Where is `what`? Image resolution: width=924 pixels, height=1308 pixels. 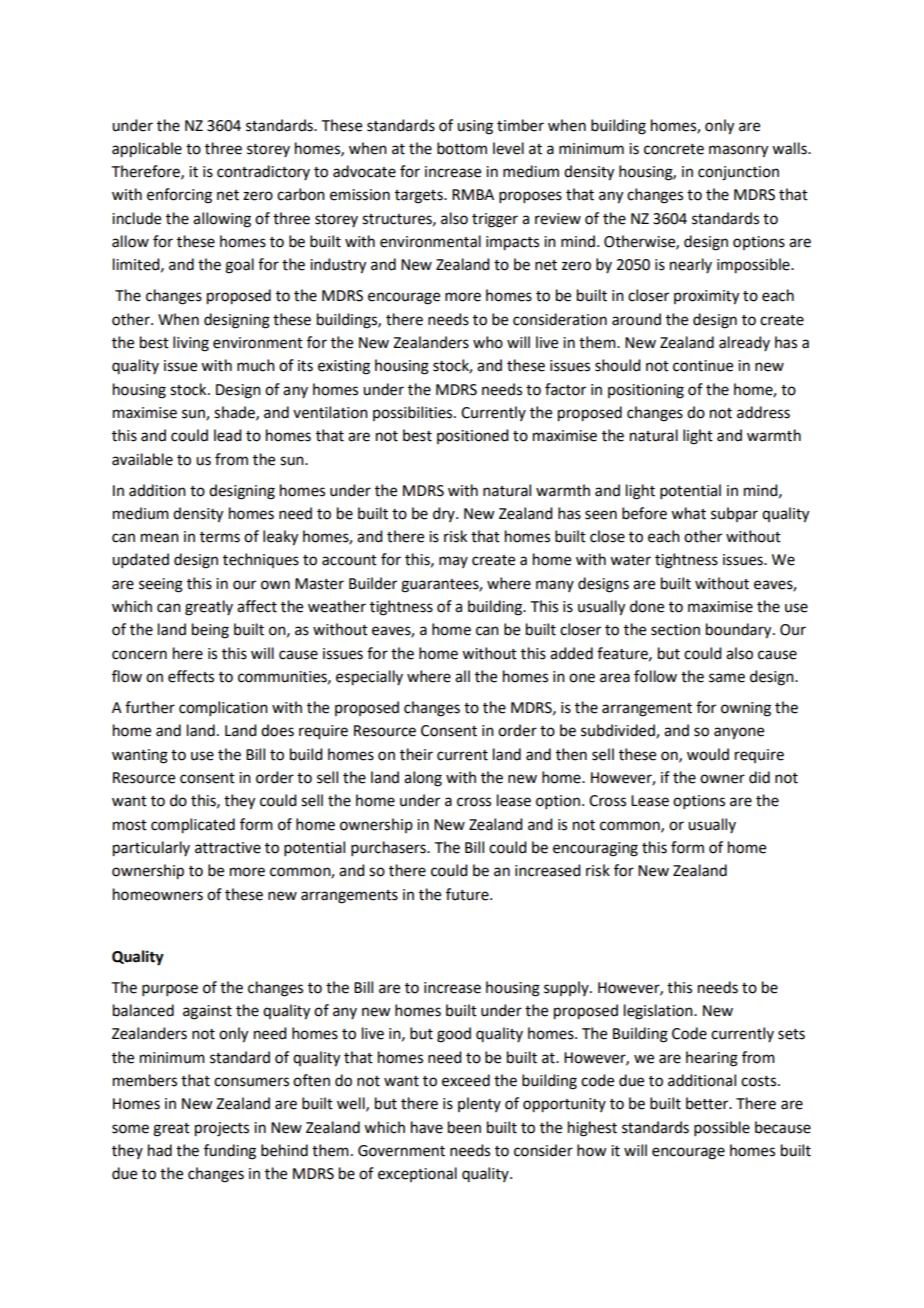 what is located at coordinates (688, 513).
